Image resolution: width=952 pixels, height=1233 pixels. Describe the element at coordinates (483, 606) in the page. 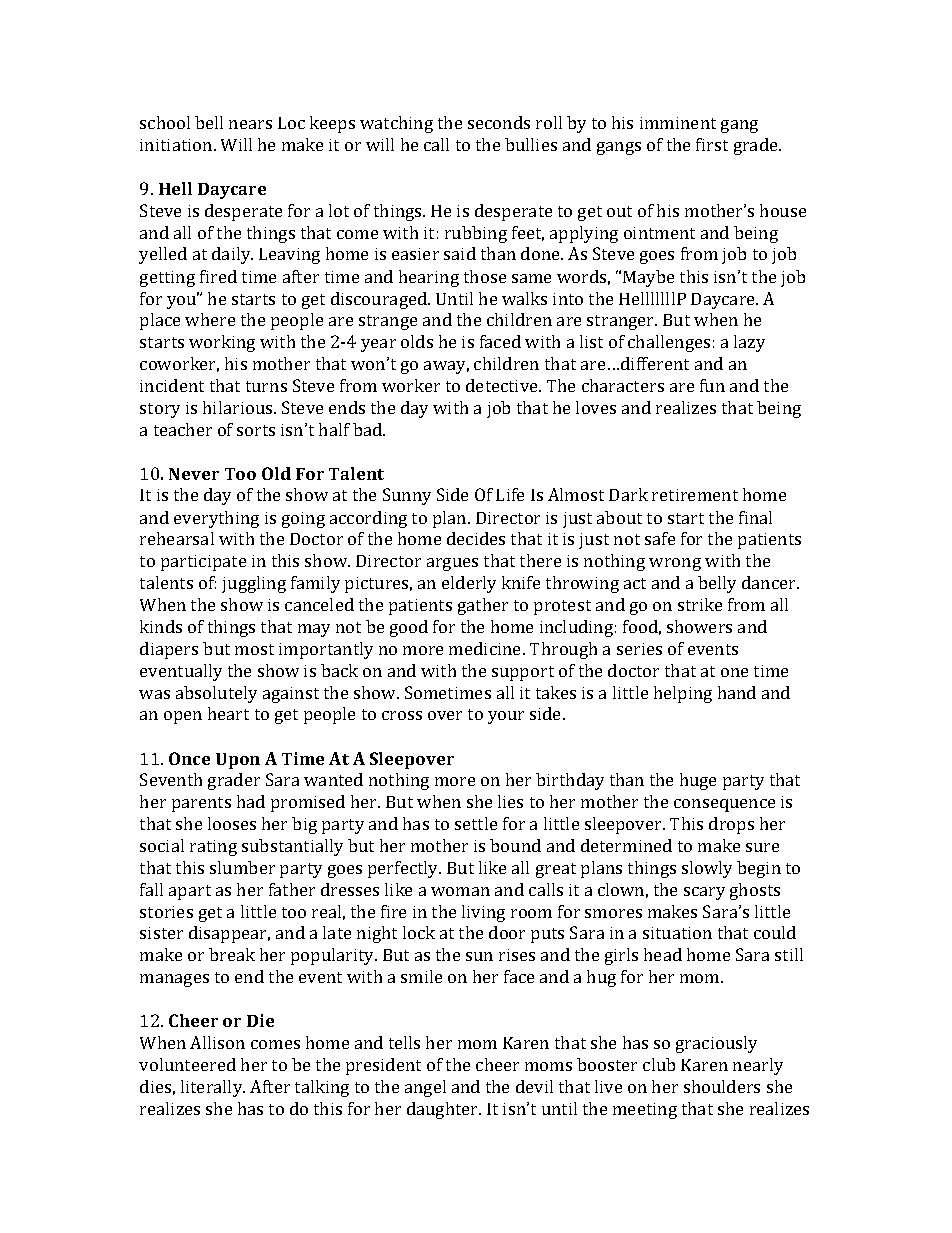

I see `gather` at that location.
